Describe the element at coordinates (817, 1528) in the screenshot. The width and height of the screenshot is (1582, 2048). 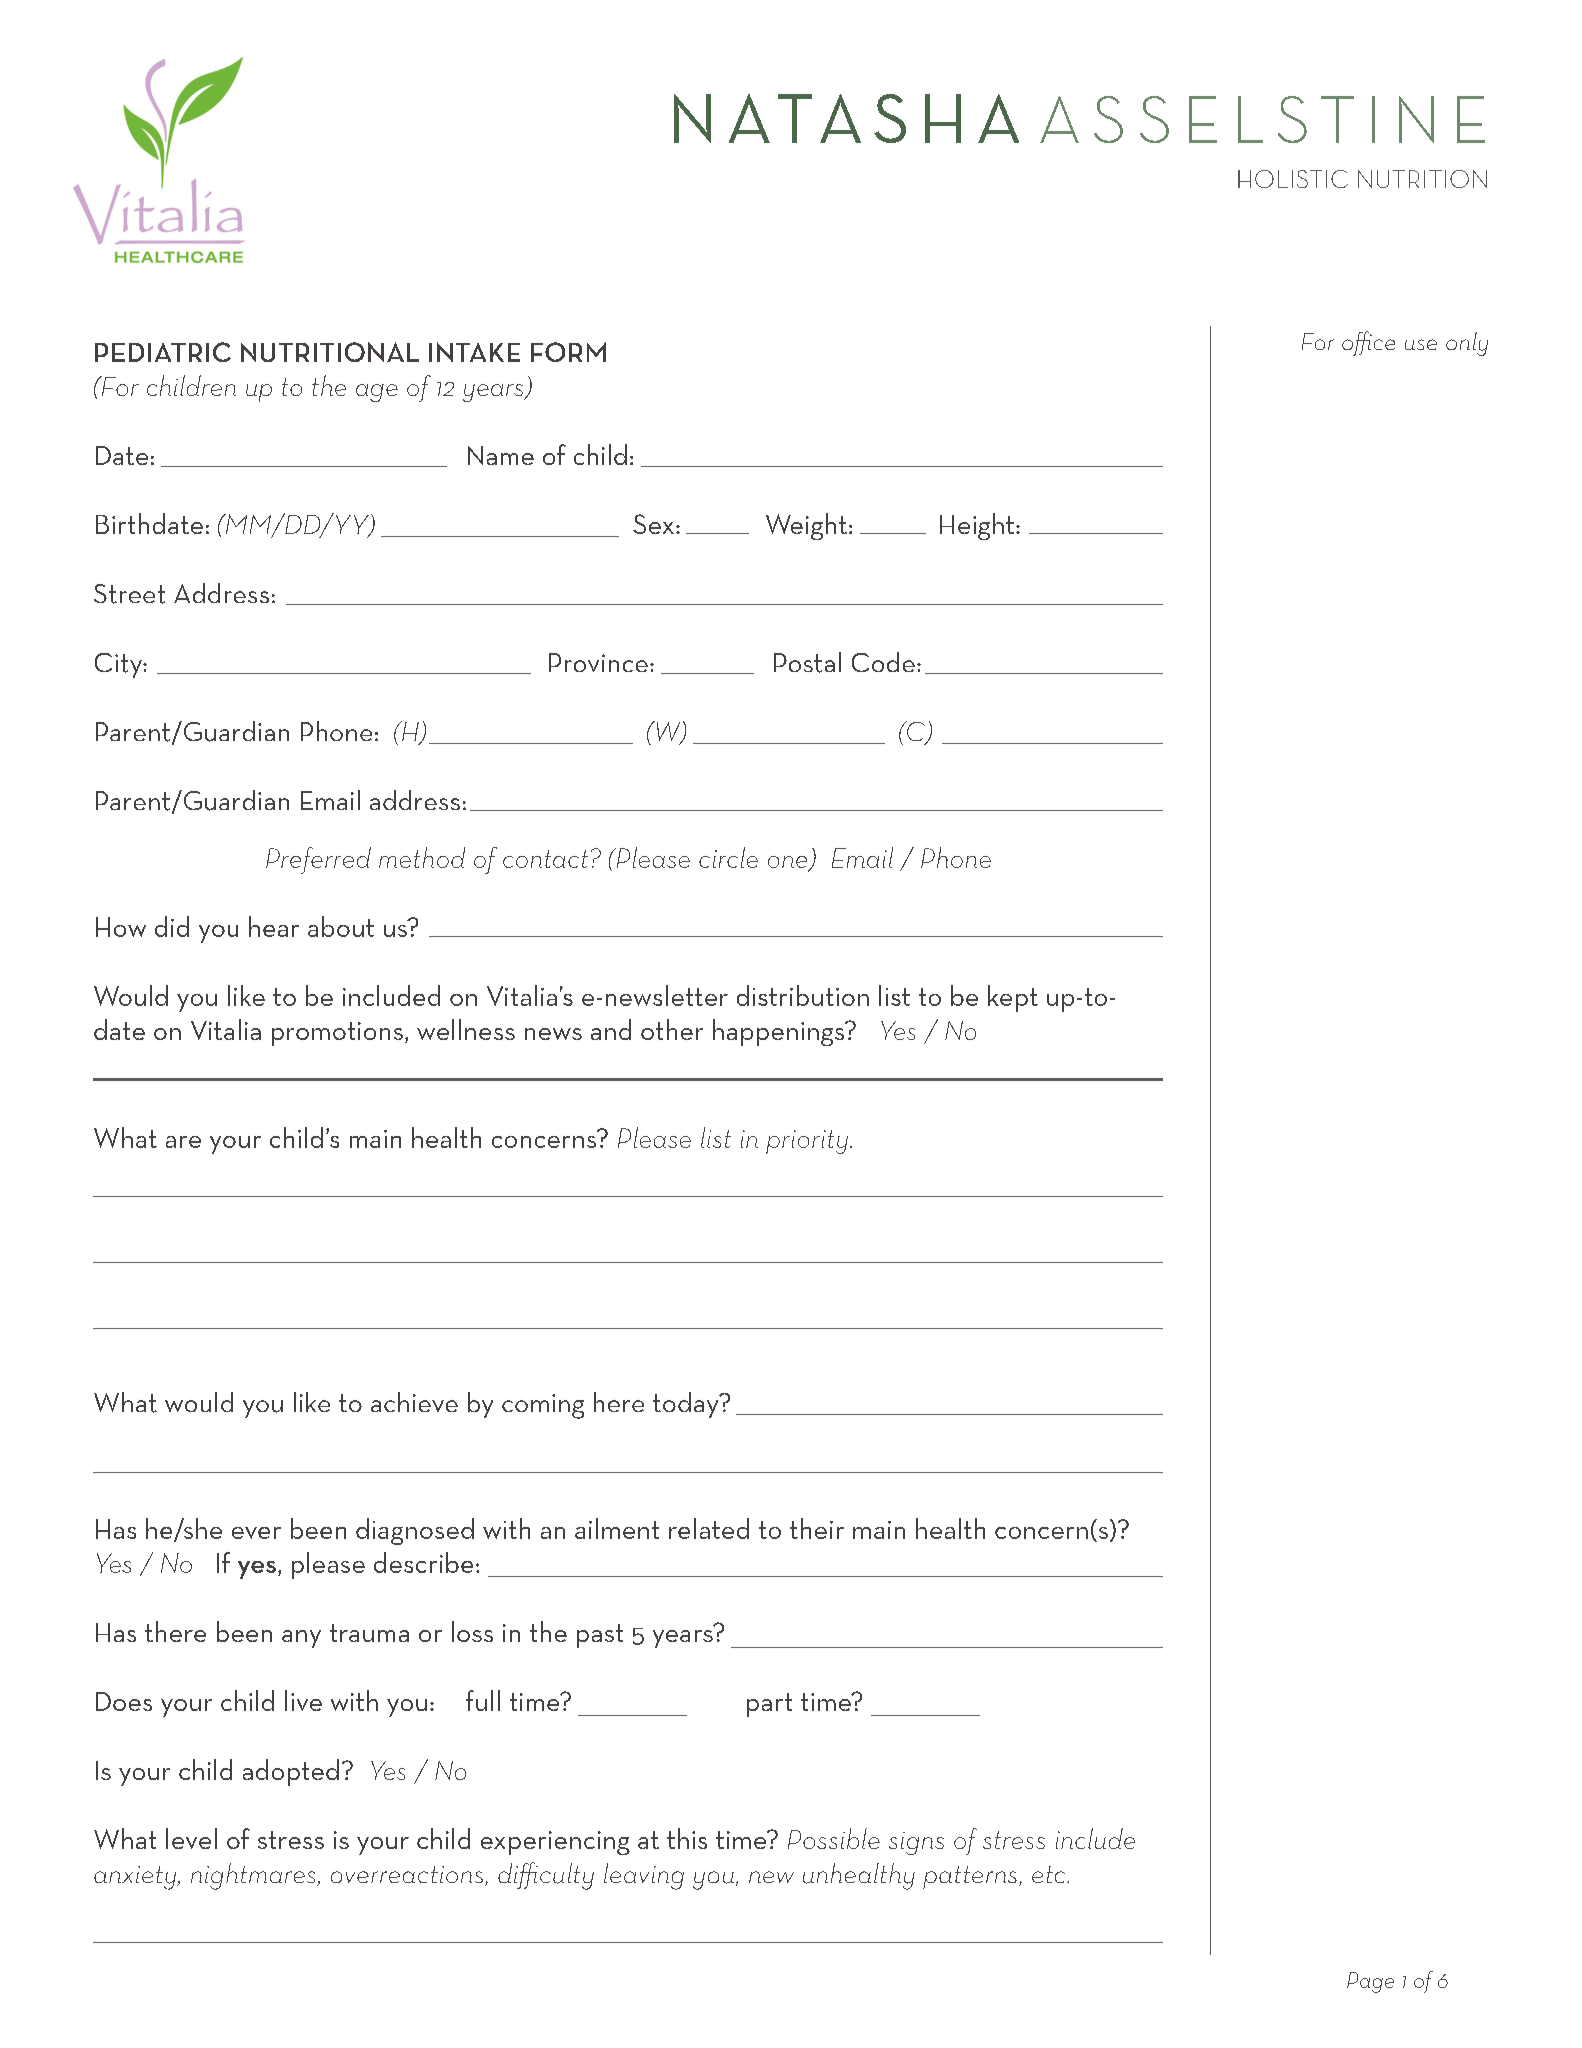
I see `their` at that location.
